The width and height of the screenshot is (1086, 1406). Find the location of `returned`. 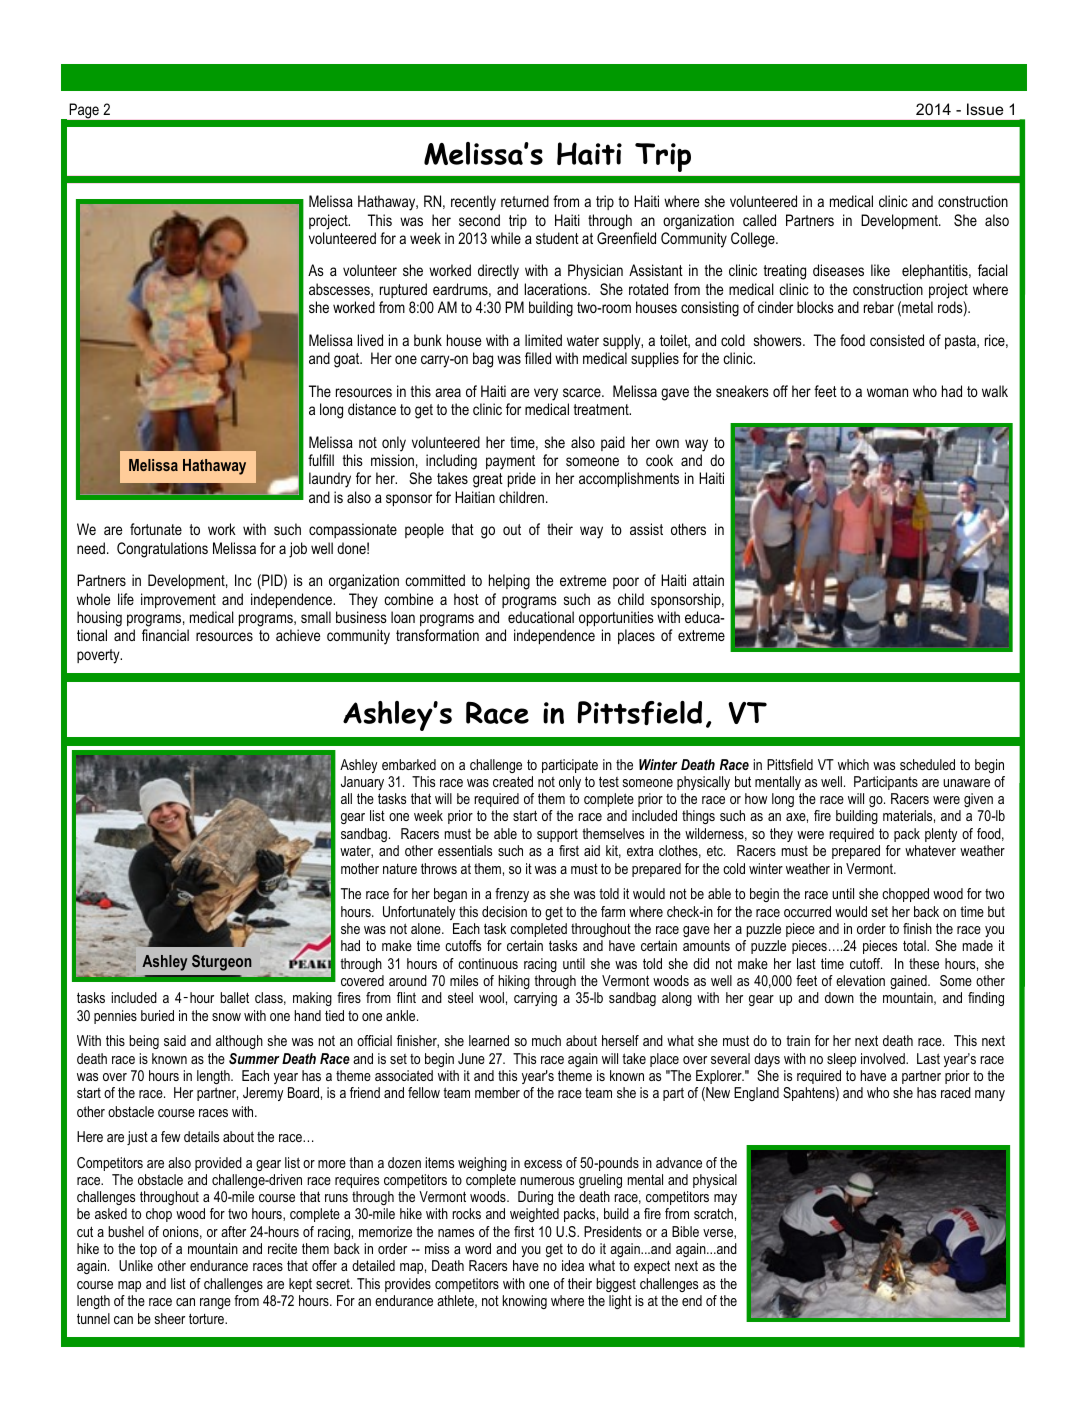

returned is located at coordinates (525, 201).
